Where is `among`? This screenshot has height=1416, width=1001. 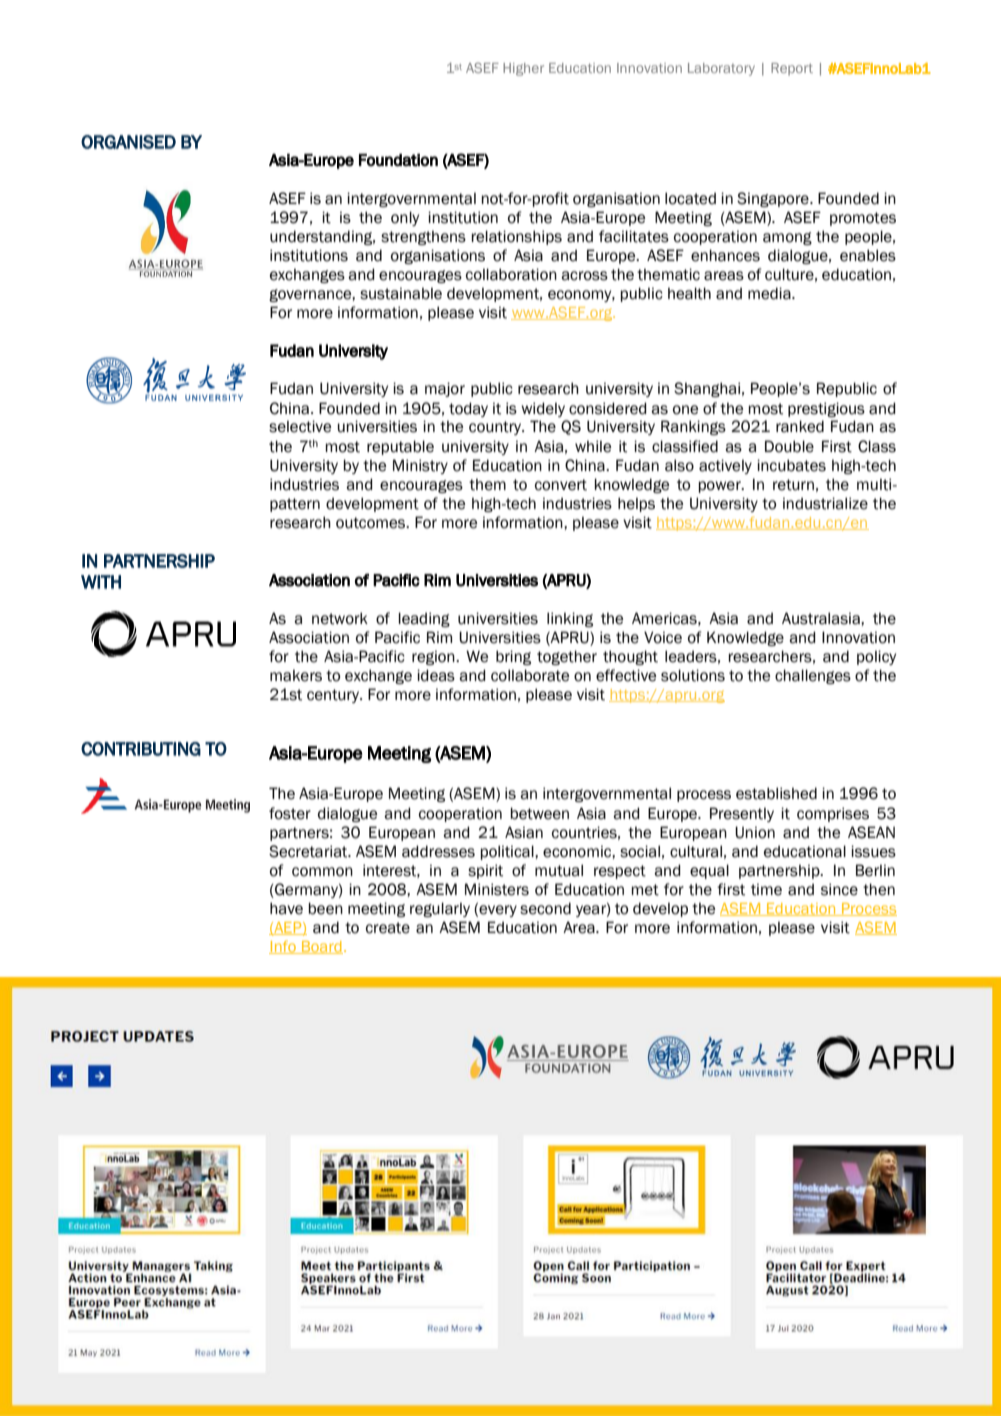 among is located at coordinates (787, 238).
